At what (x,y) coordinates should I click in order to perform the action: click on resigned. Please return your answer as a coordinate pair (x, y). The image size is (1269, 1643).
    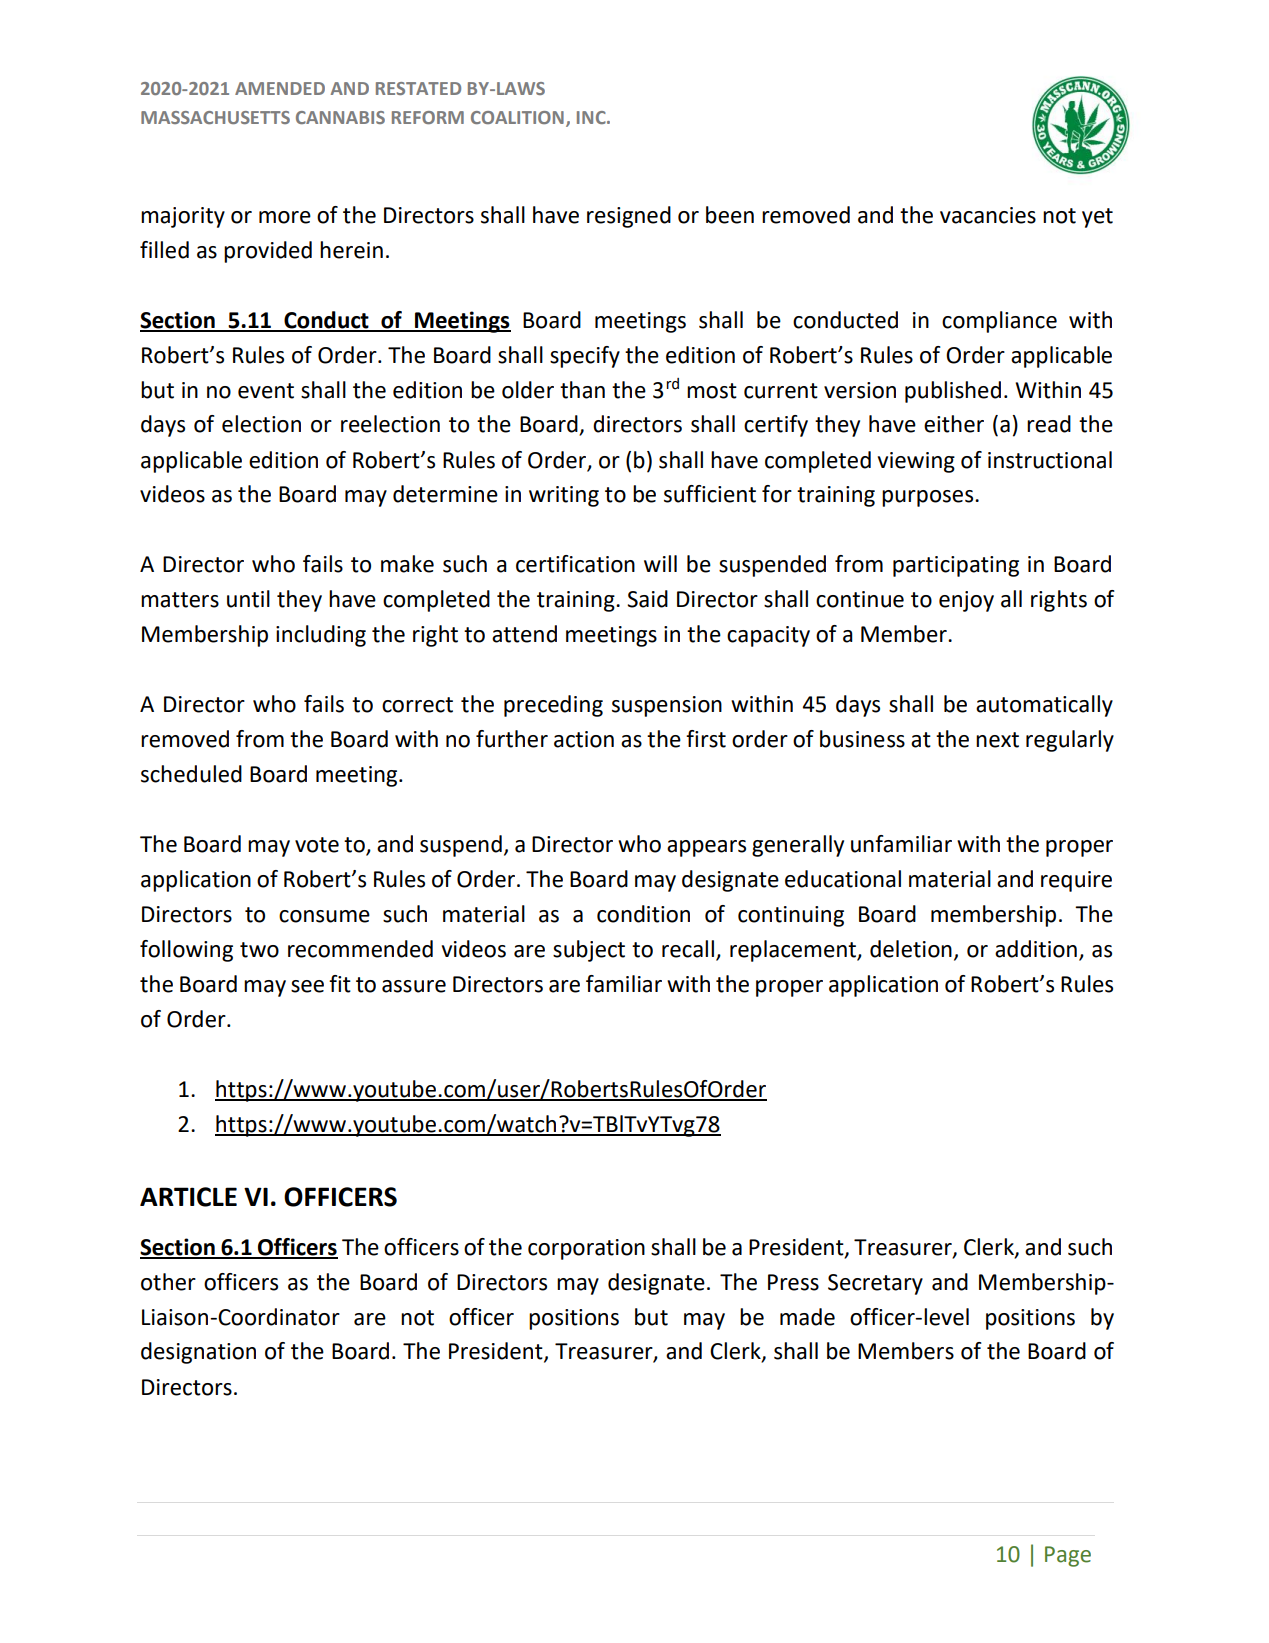
    Looking at the image, I should click on (629, 217).
